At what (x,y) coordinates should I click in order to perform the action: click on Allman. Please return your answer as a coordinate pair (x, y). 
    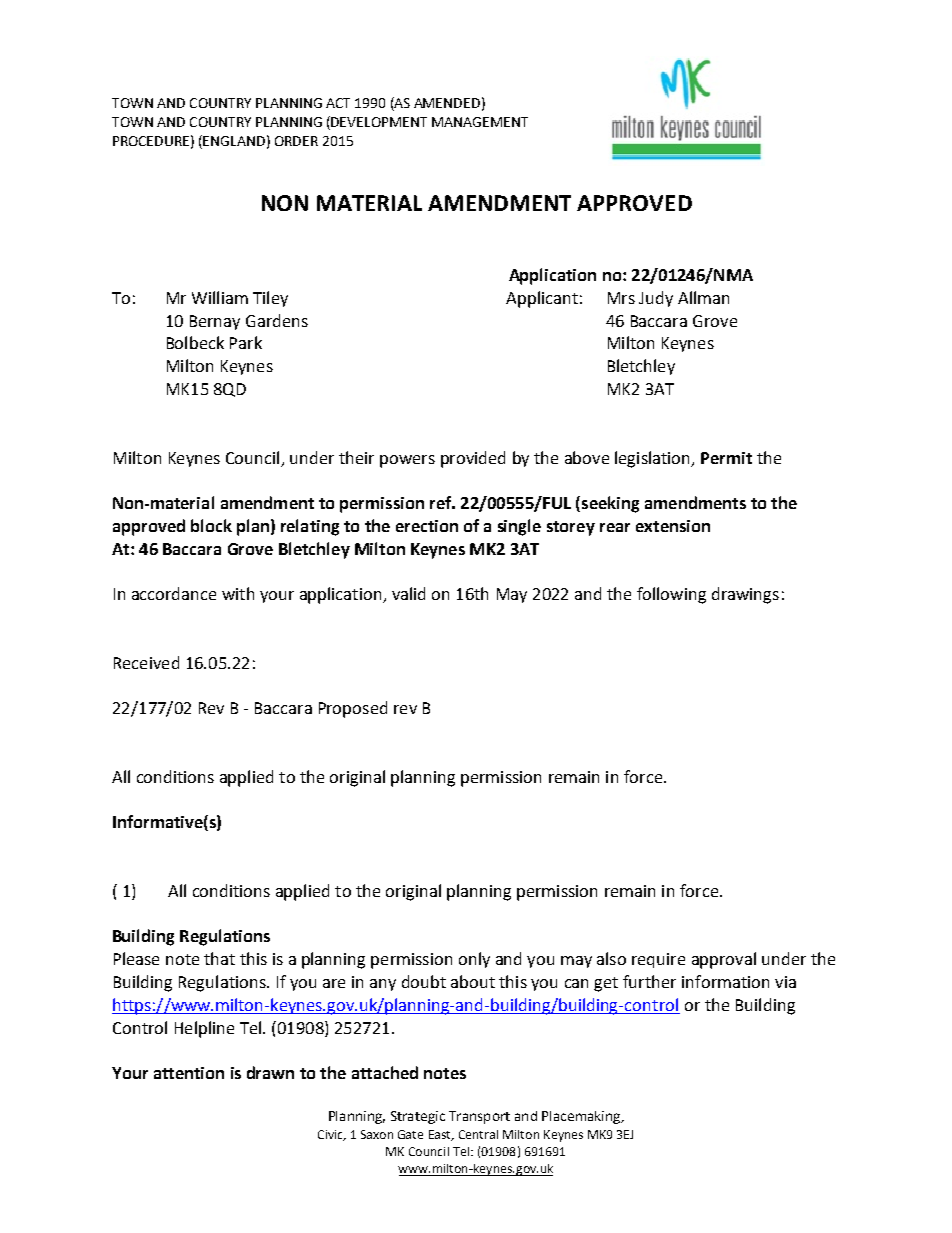
    Looking at the image, I should click on (703, 297).
